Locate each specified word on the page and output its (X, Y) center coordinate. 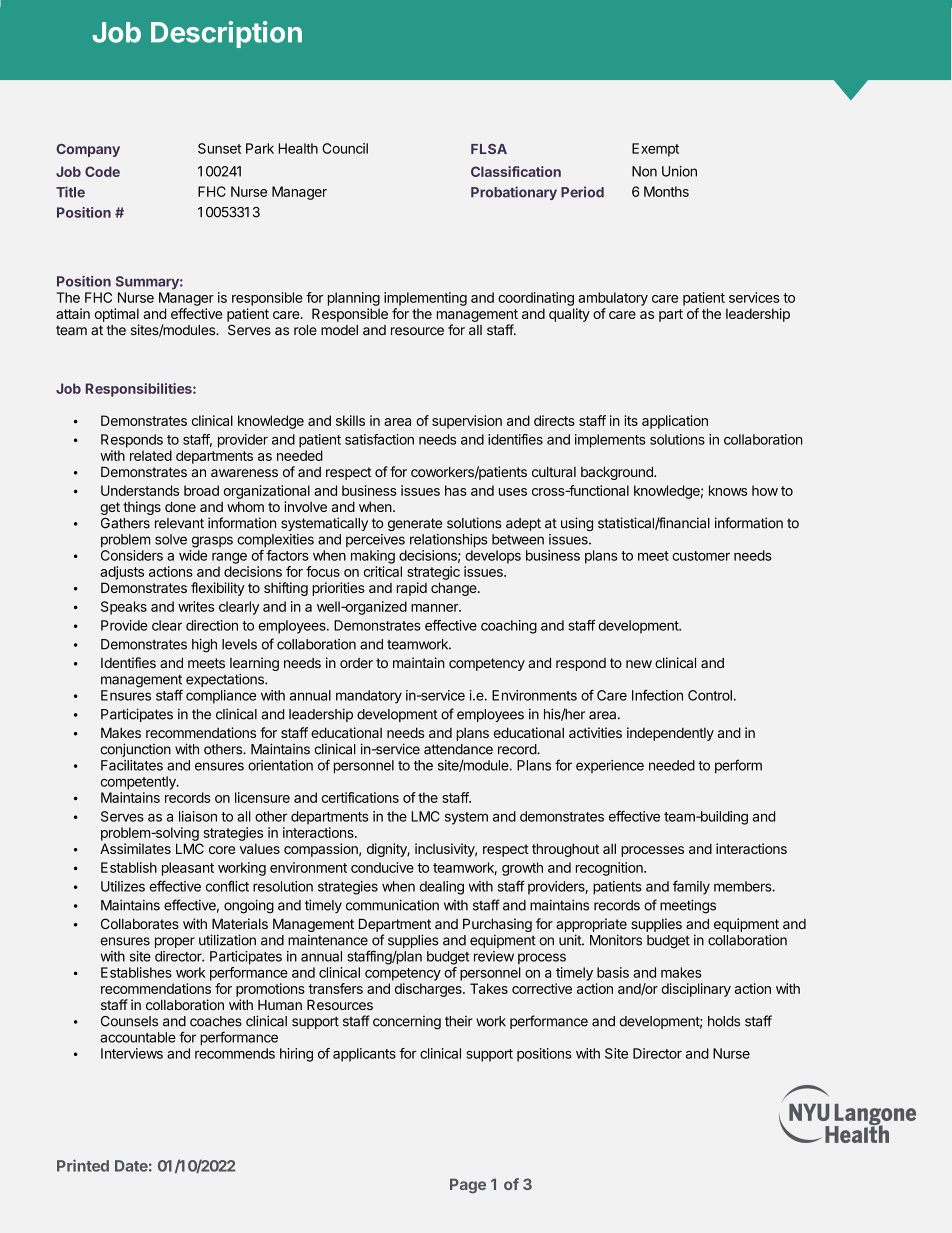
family (691, 887)
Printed (83, 1165)
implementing (425, 299)
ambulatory (613, 299)
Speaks (124, 608)
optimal (117, 315)
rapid (412, 589)
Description (226, 34)
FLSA (489, 149)
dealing (442, 888)
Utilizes (123, 886)
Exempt (655, 150)
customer (701, 556)
